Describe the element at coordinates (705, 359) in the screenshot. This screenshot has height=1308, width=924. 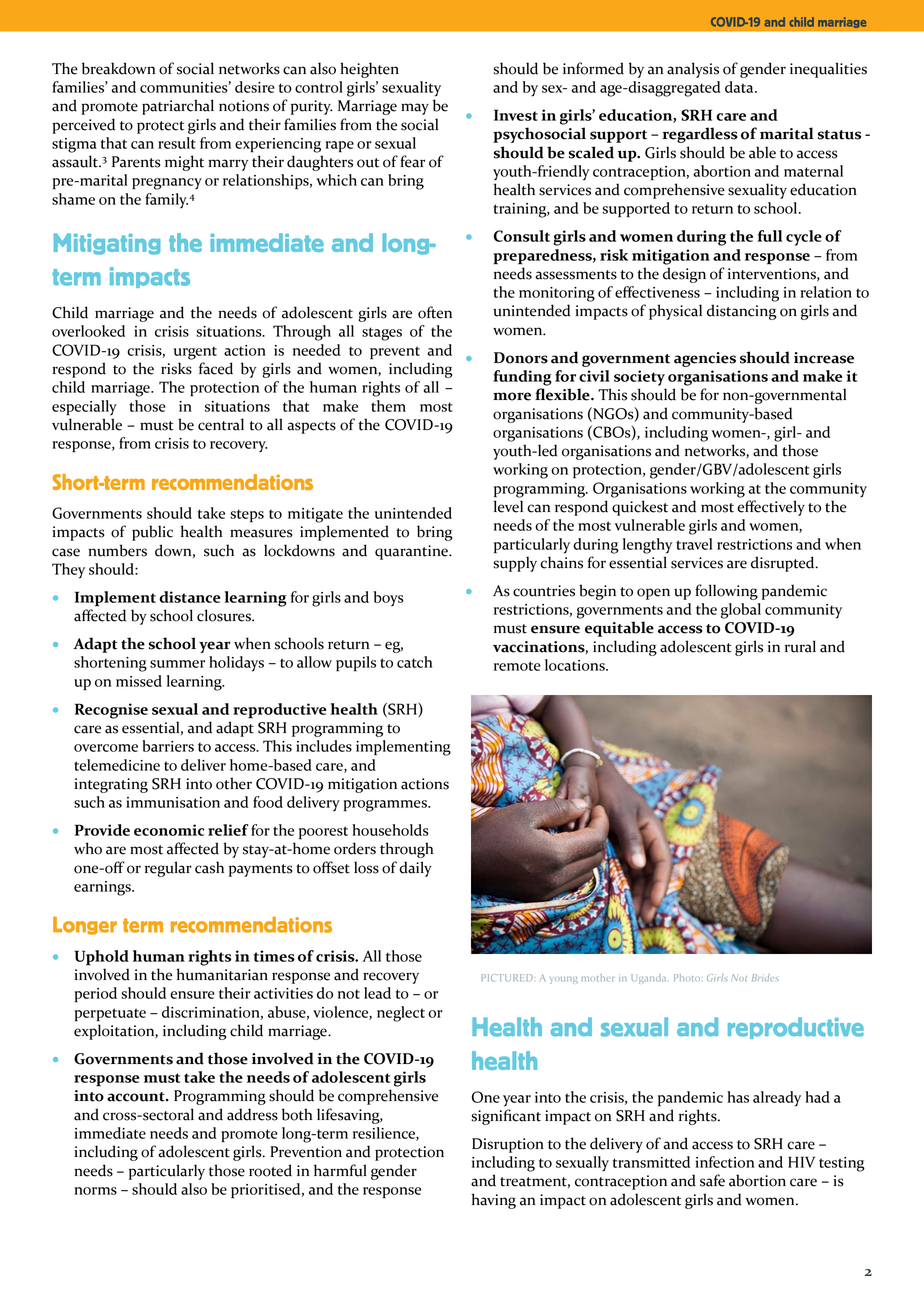
I see `agencies` at that location.
